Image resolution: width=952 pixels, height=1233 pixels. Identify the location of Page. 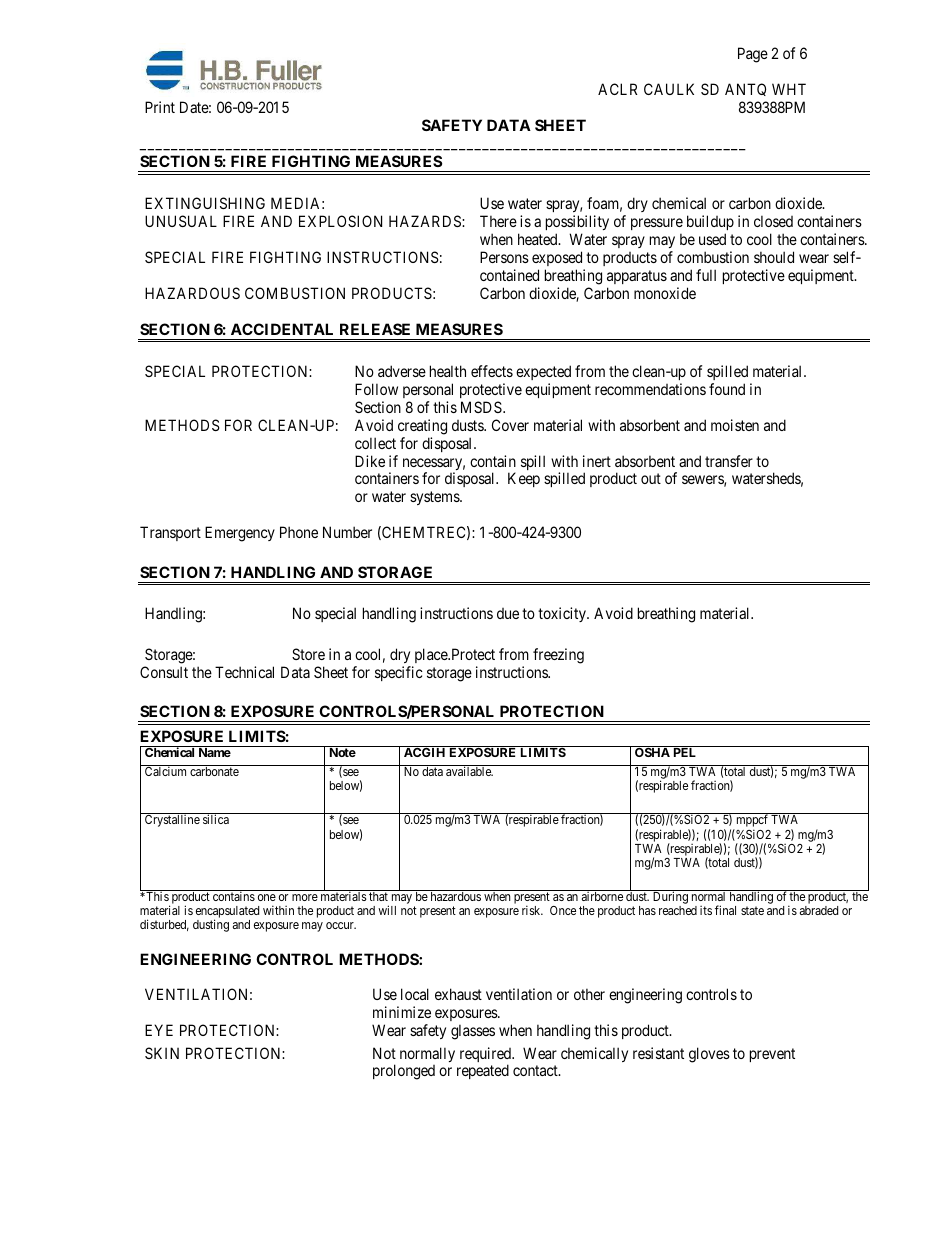
(753, 55).
